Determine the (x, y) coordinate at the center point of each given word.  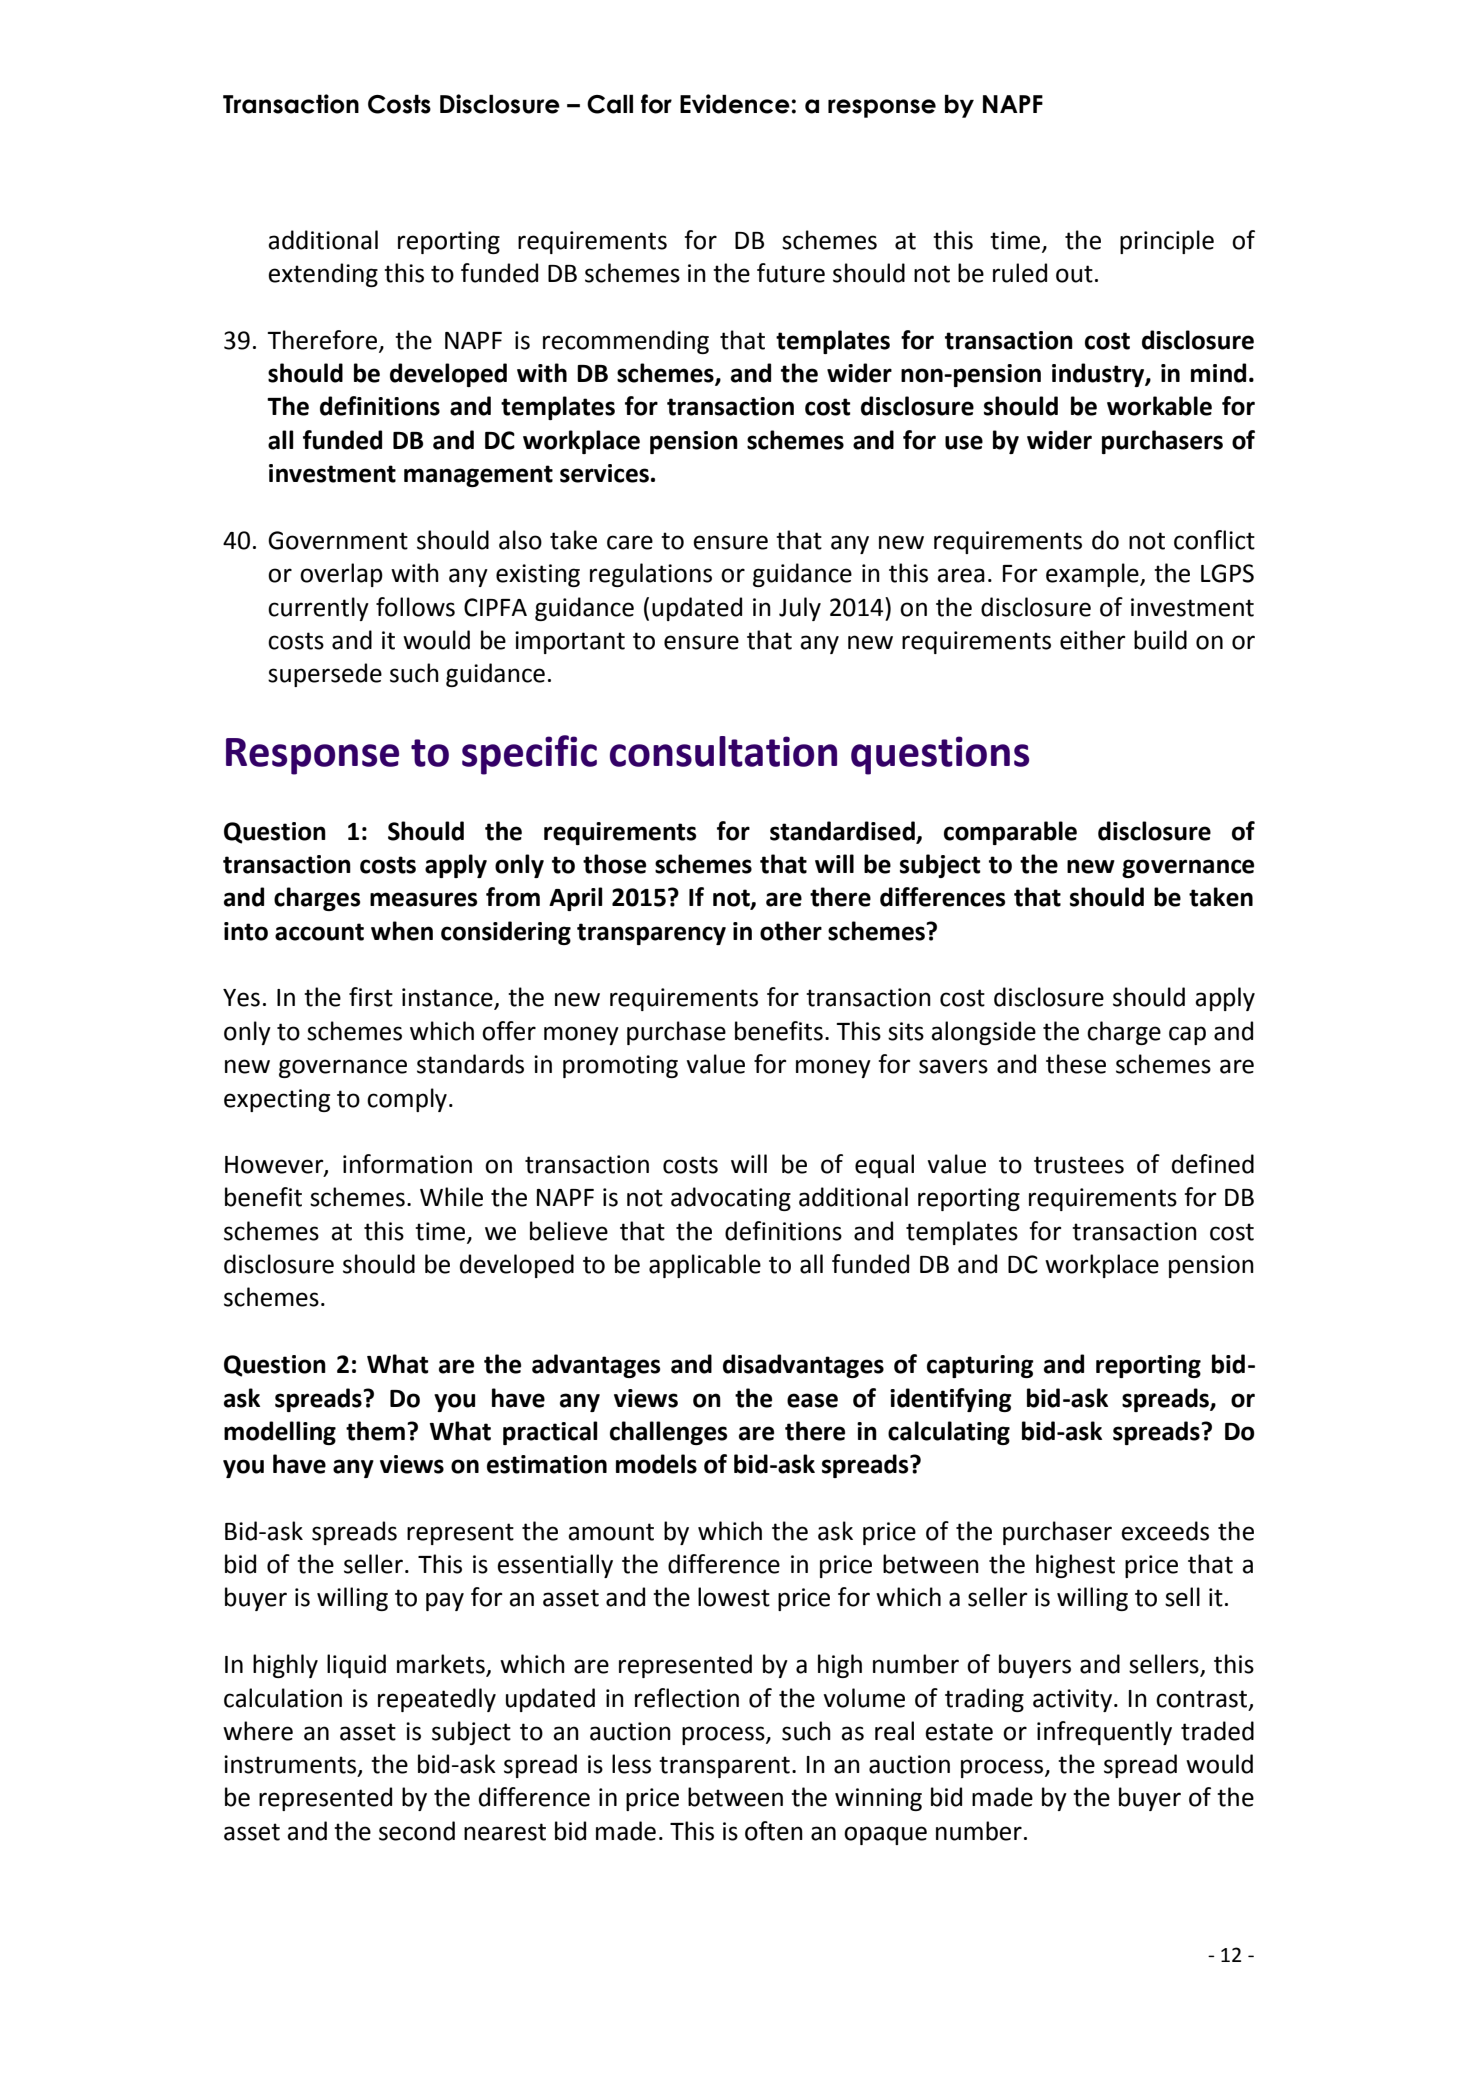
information (407, 1164)
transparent (724, 1767)
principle (1167, 242)
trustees (1079, 1165)
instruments (291, 1765)
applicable (705, 1266)
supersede (325, 675)
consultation (723, 751)
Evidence (736, 104)
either (1093, 640)
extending (323, 275)
